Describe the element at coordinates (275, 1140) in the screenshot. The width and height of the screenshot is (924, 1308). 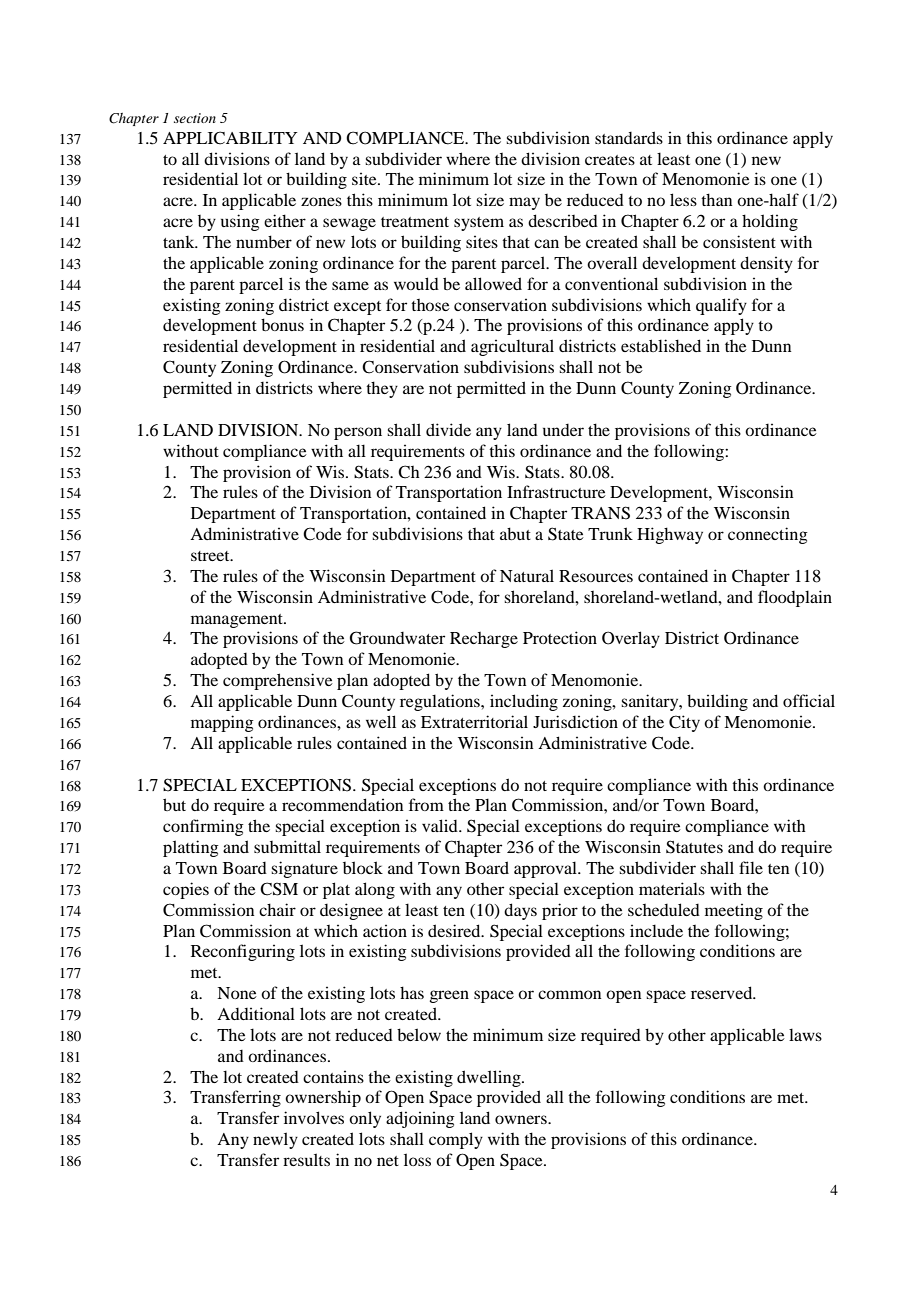
I see `newly` at that location.
